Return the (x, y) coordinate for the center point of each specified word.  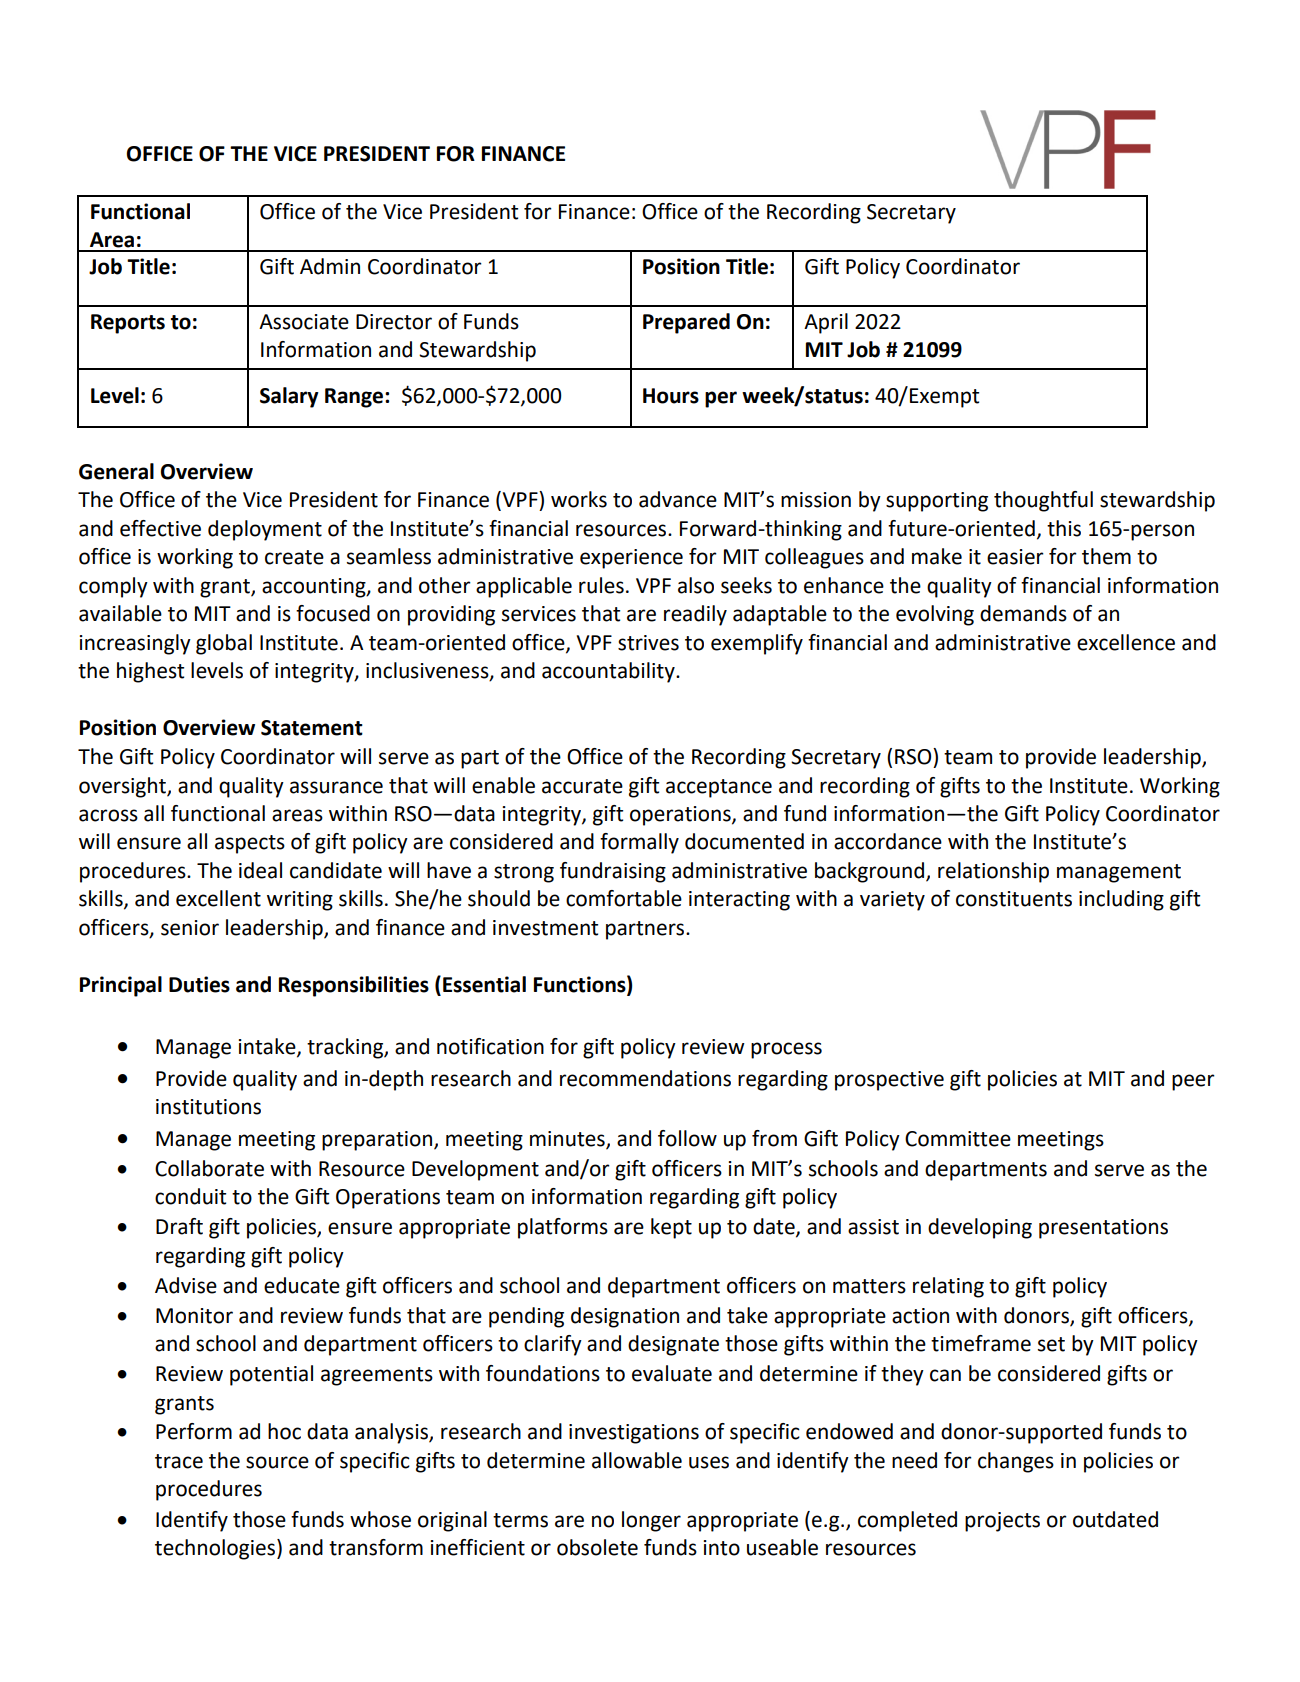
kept (671, 1228)
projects (1002, 1522)
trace (179, 1461)
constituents (1014, 899)
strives (648, 643)
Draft (179, 1226)
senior (190, 928)
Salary (289, 397)
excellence (1126, 642)
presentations (1103, 1229)
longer (651, 1521)
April (826, 323)
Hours (671, 396)
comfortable (624, 898)
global (224, 644)
